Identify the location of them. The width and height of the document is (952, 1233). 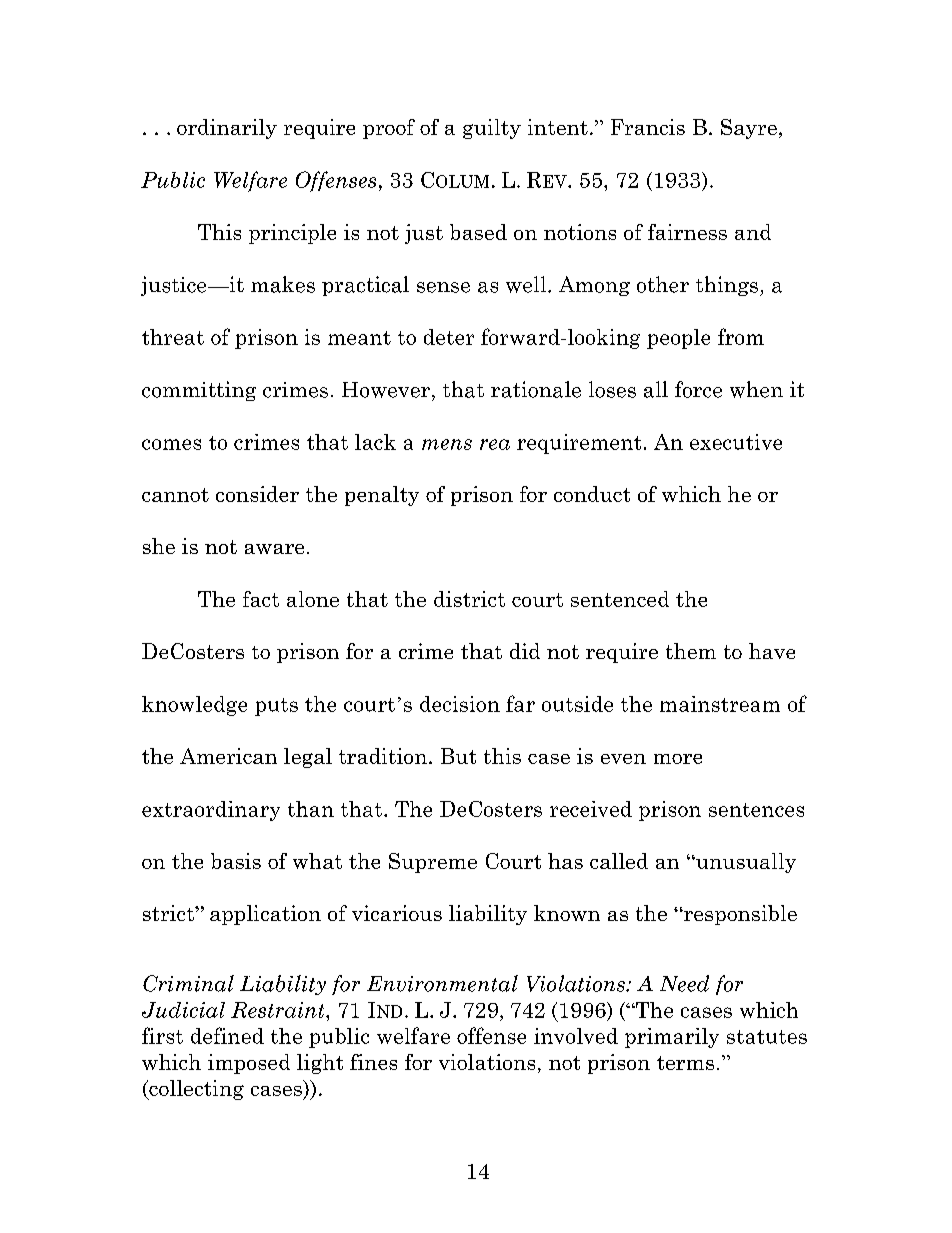
(691, 651).
